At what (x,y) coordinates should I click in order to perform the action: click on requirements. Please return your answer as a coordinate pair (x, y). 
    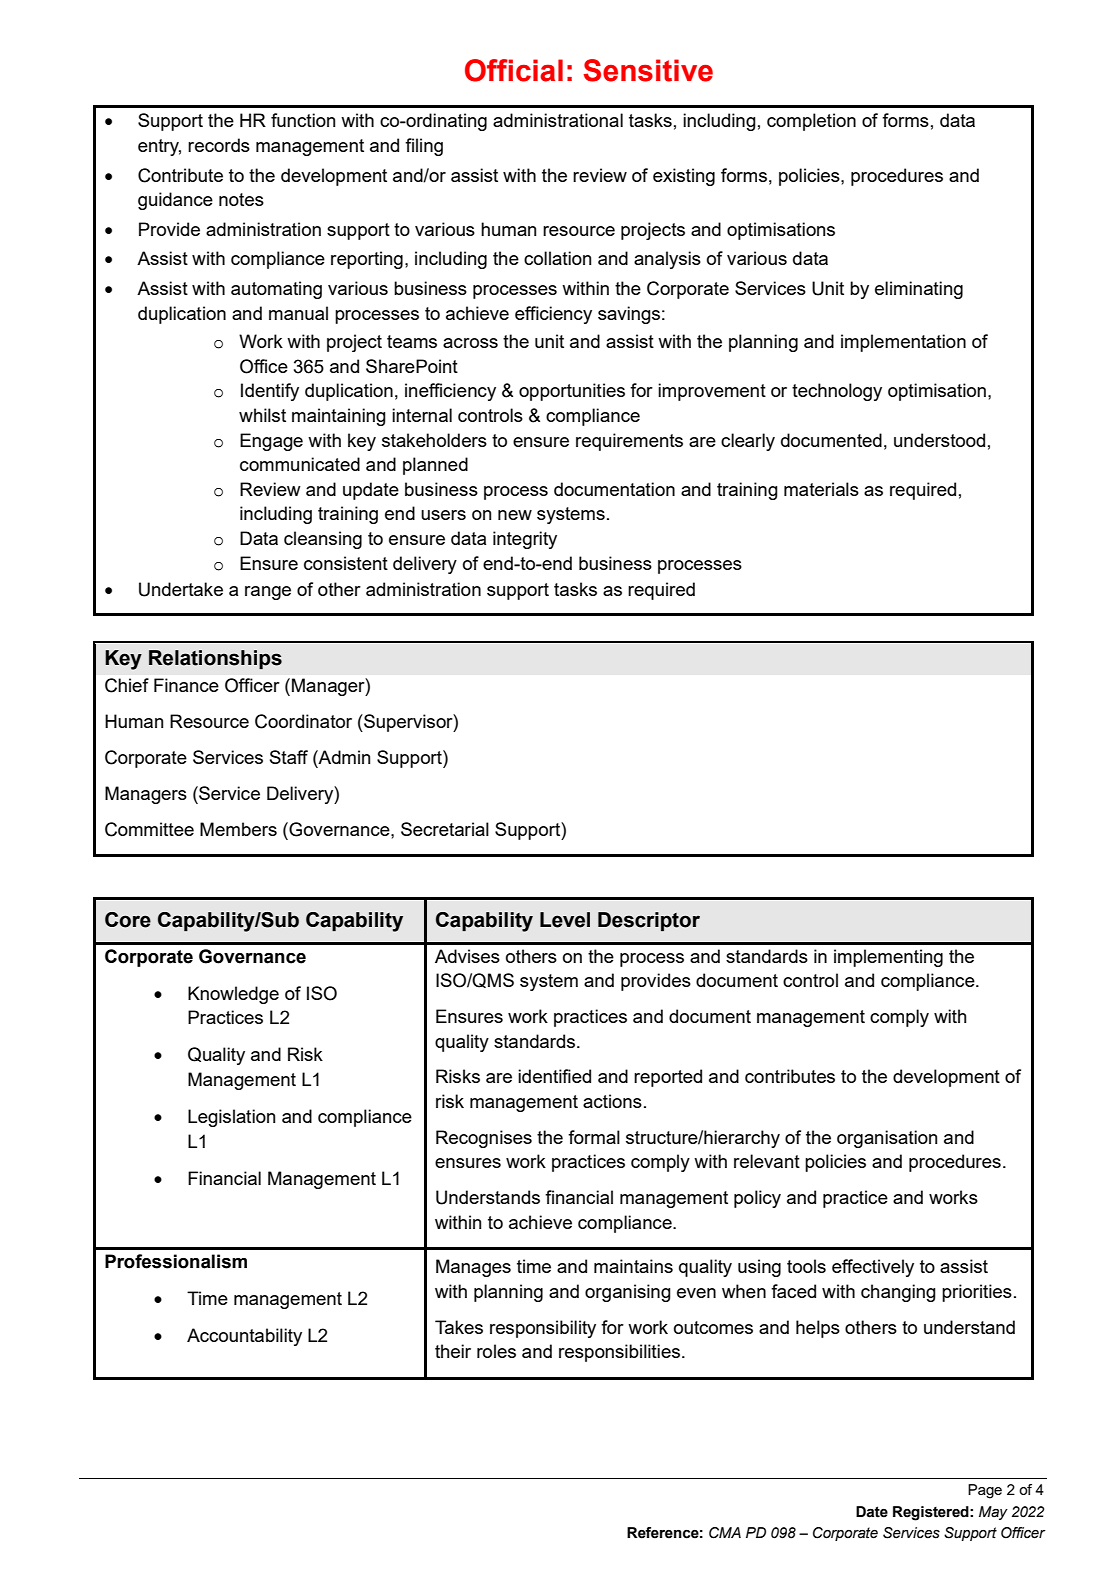
    Looking at the image, I should click on (629, 442).
